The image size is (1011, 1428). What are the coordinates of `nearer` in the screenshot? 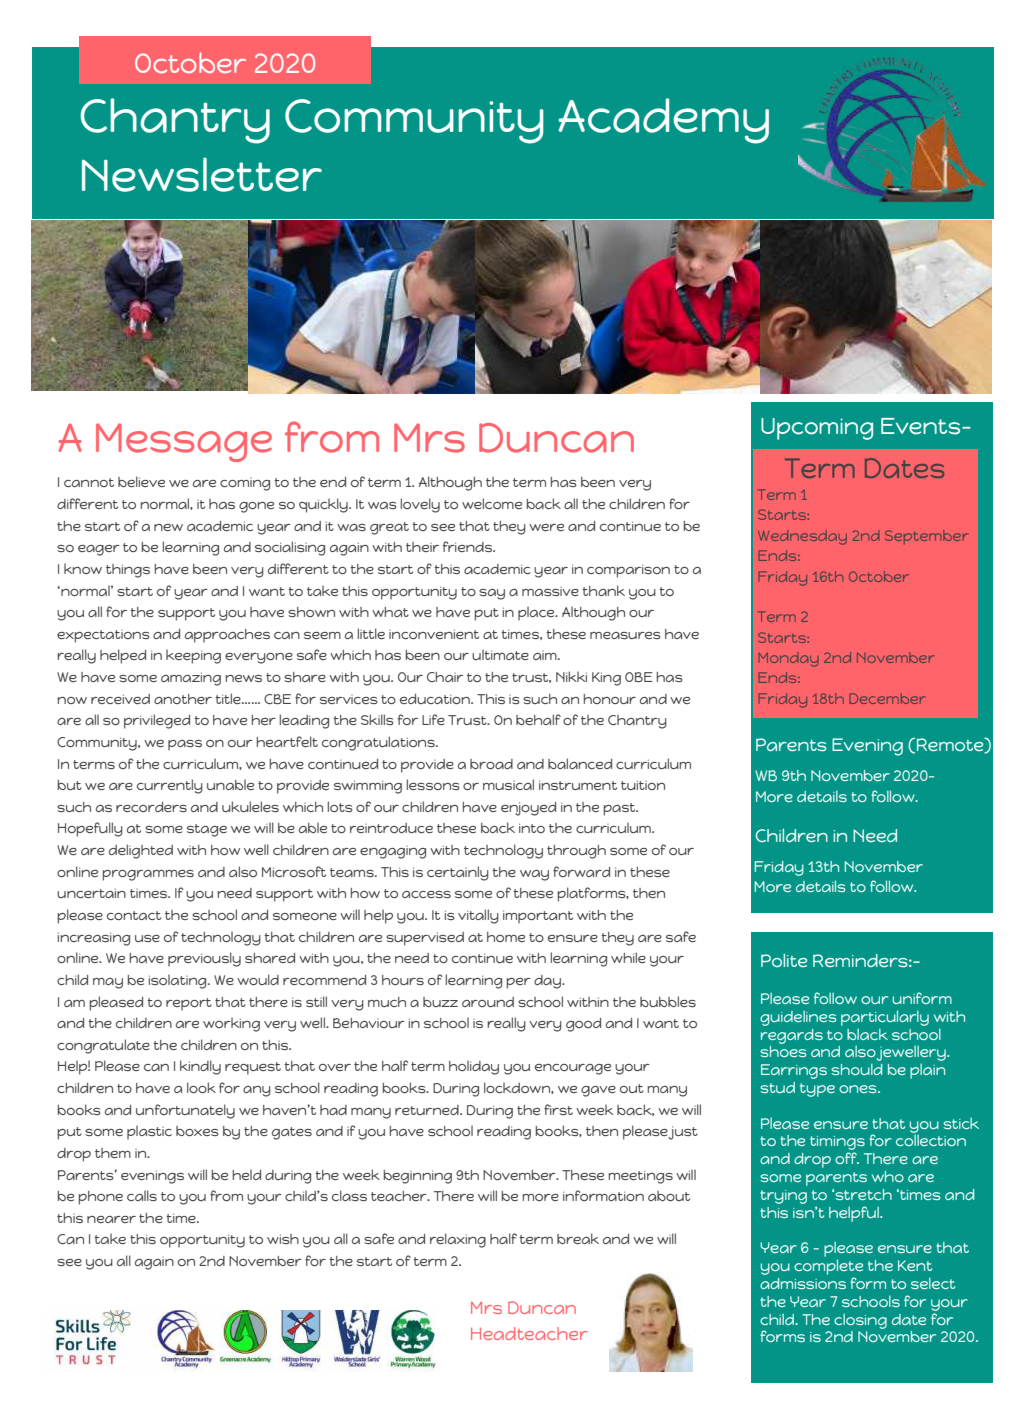 It's located at (111, 1219).
